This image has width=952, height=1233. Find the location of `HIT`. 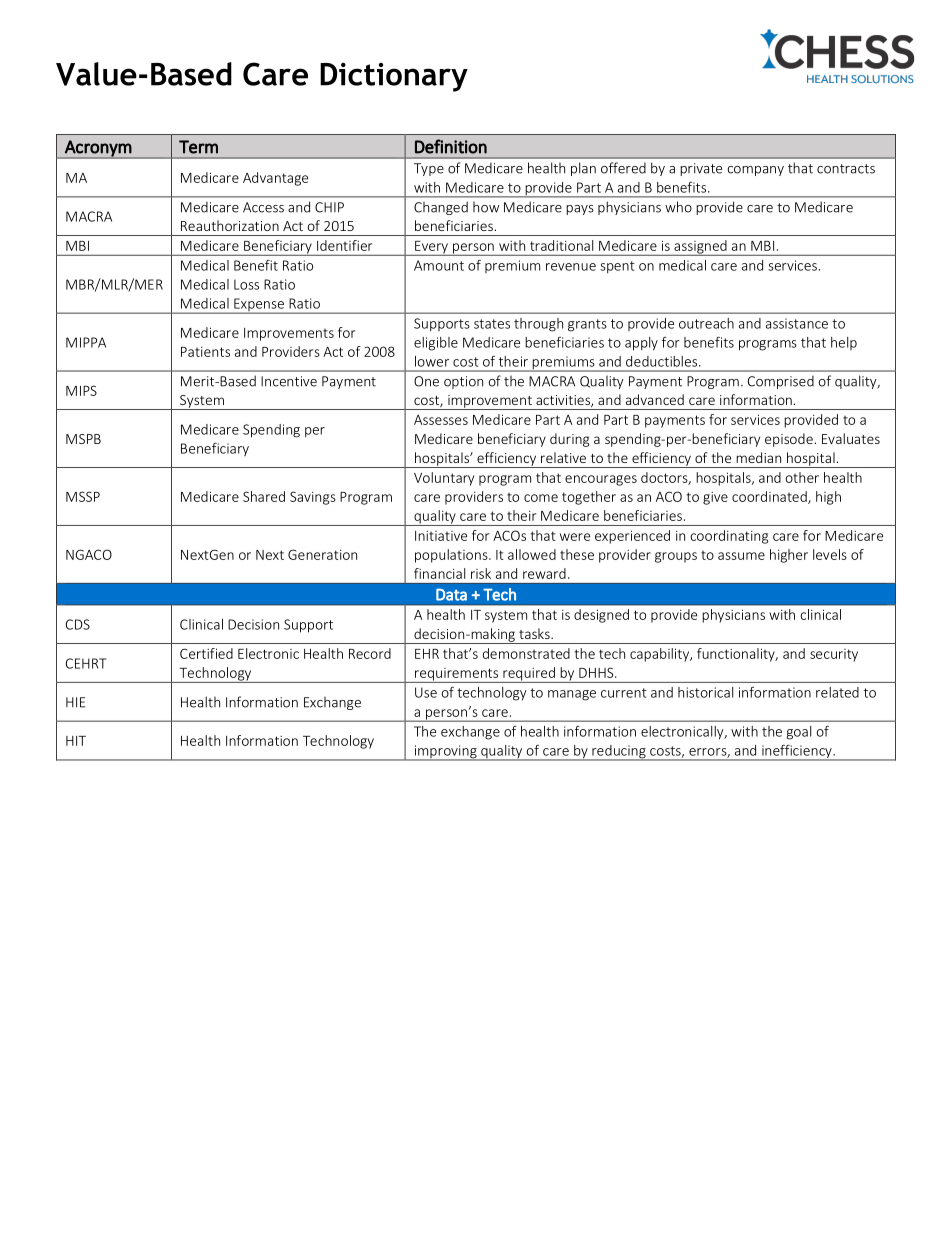

HIT is located at coordinates (76, 741).
